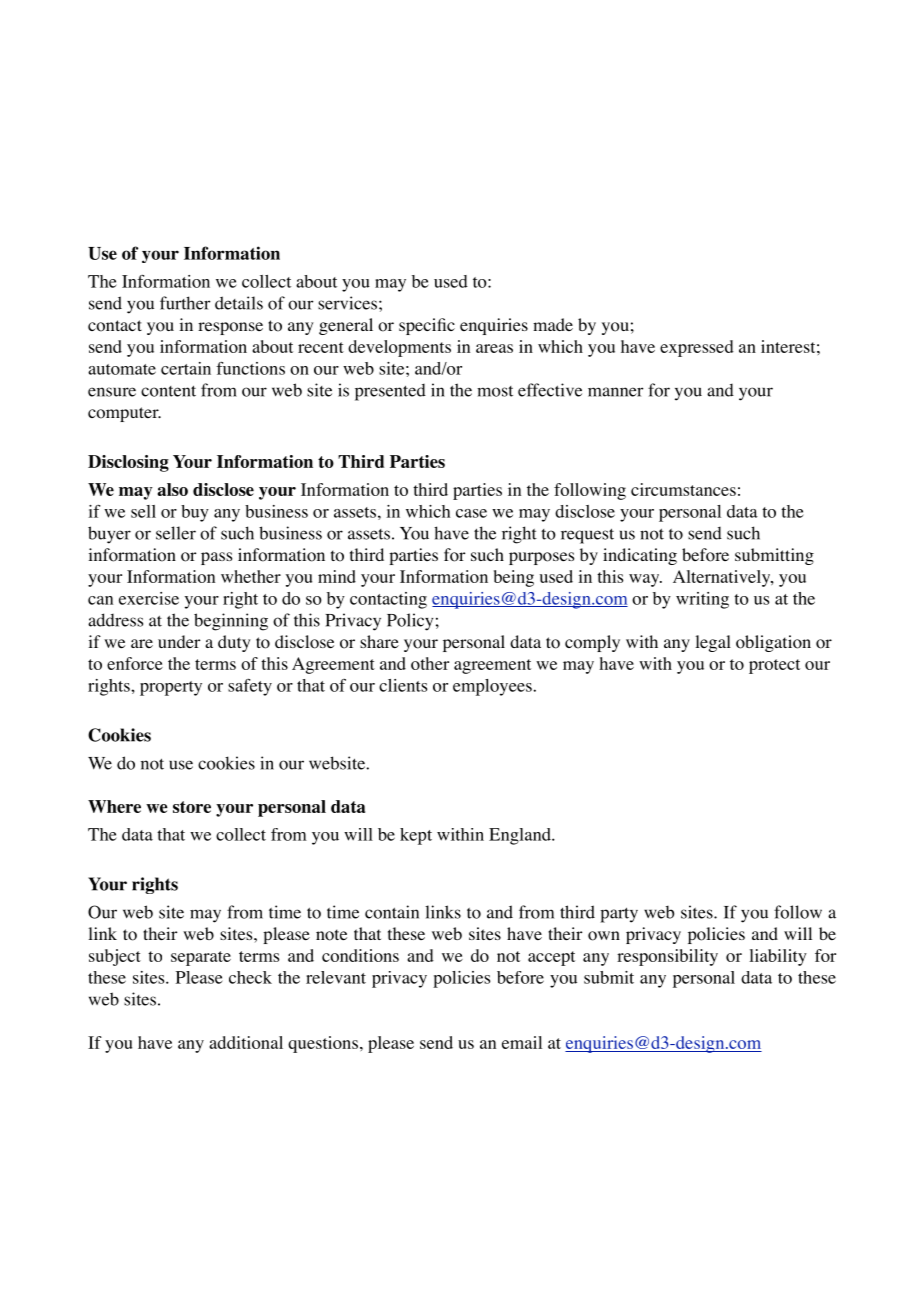 The image size is (924, 1308). Describe the element at coordinates (471, 513) in the page. I see `case` at that location.
